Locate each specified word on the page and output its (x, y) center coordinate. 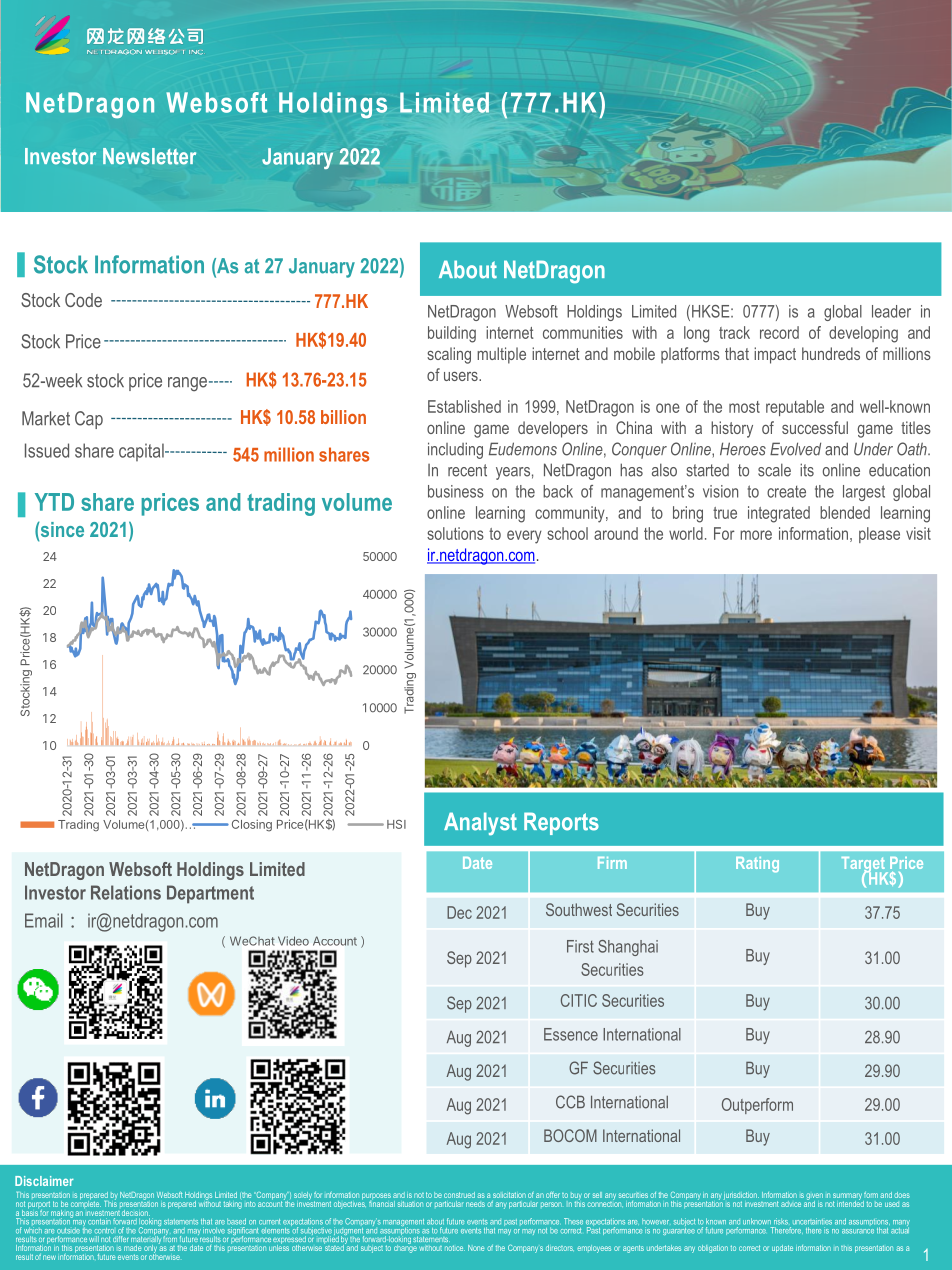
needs (475, 1204)
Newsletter (149, 156)
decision (136, 1213)
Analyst (480, 824)
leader (891, 311)
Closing (252, 825)
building (452, 334)
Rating (757, 864)
